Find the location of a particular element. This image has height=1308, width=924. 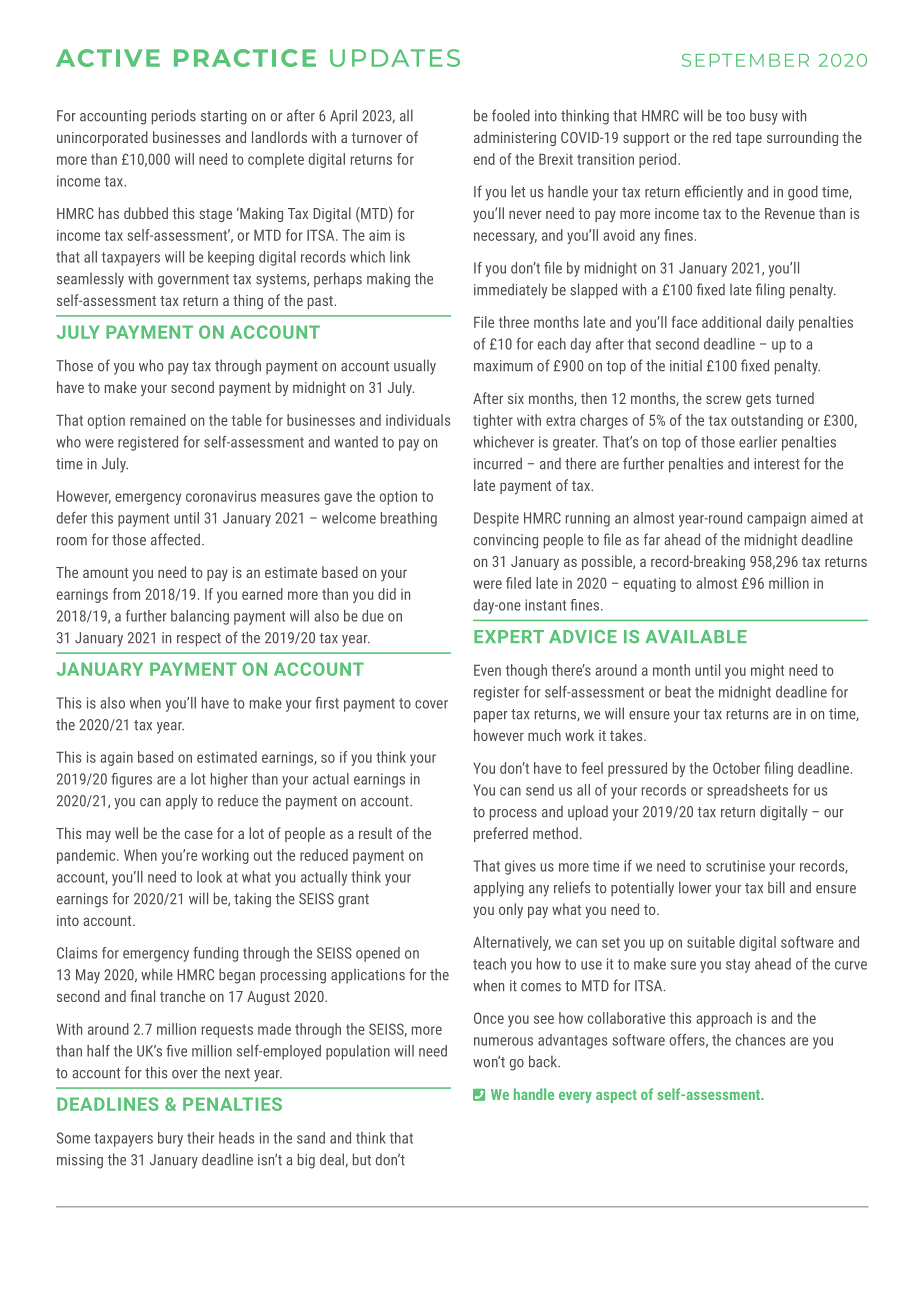

fooled is located at coordinates (511, 115).
